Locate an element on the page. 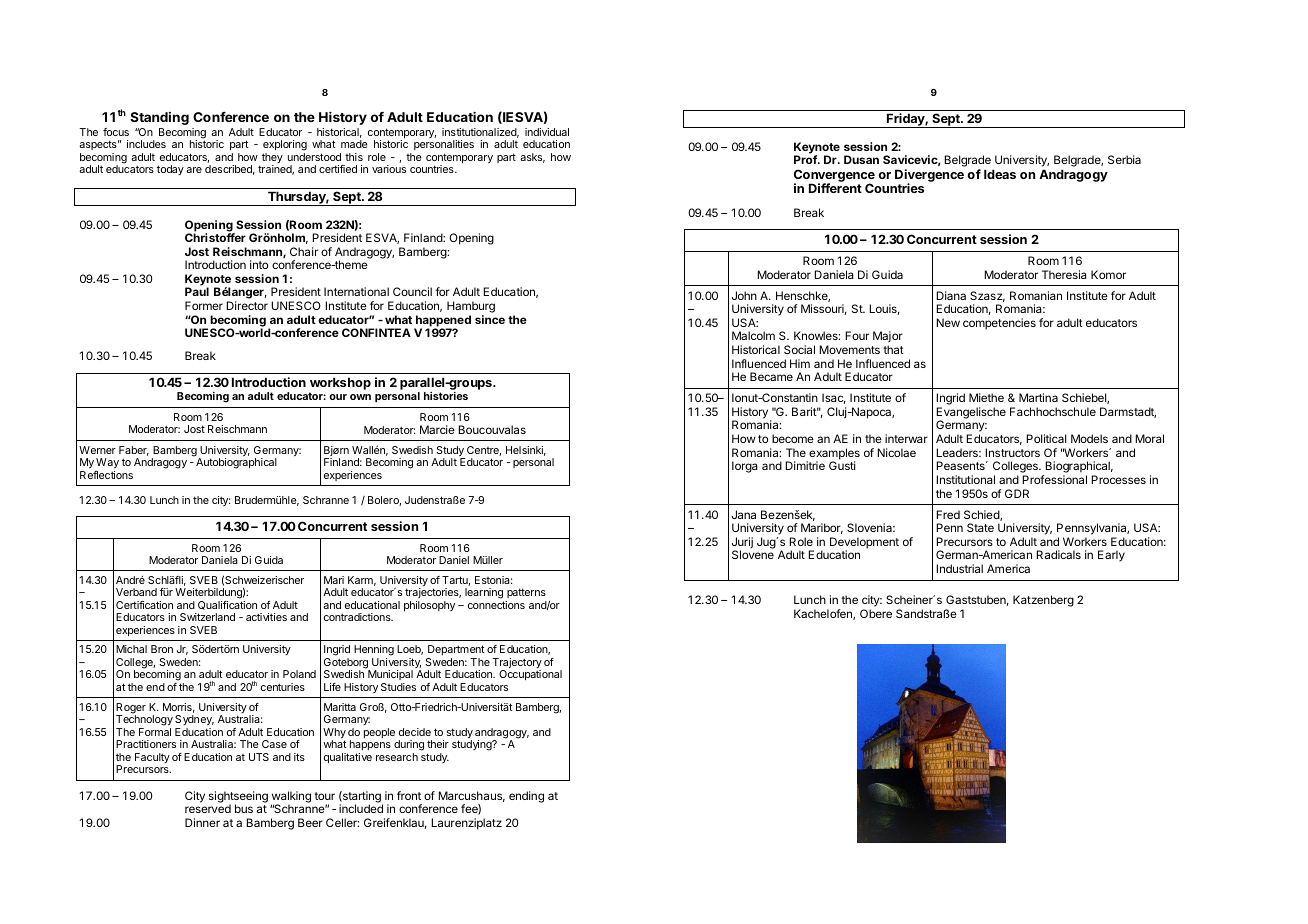  sightseeing is located at coordinates (238, 798).
